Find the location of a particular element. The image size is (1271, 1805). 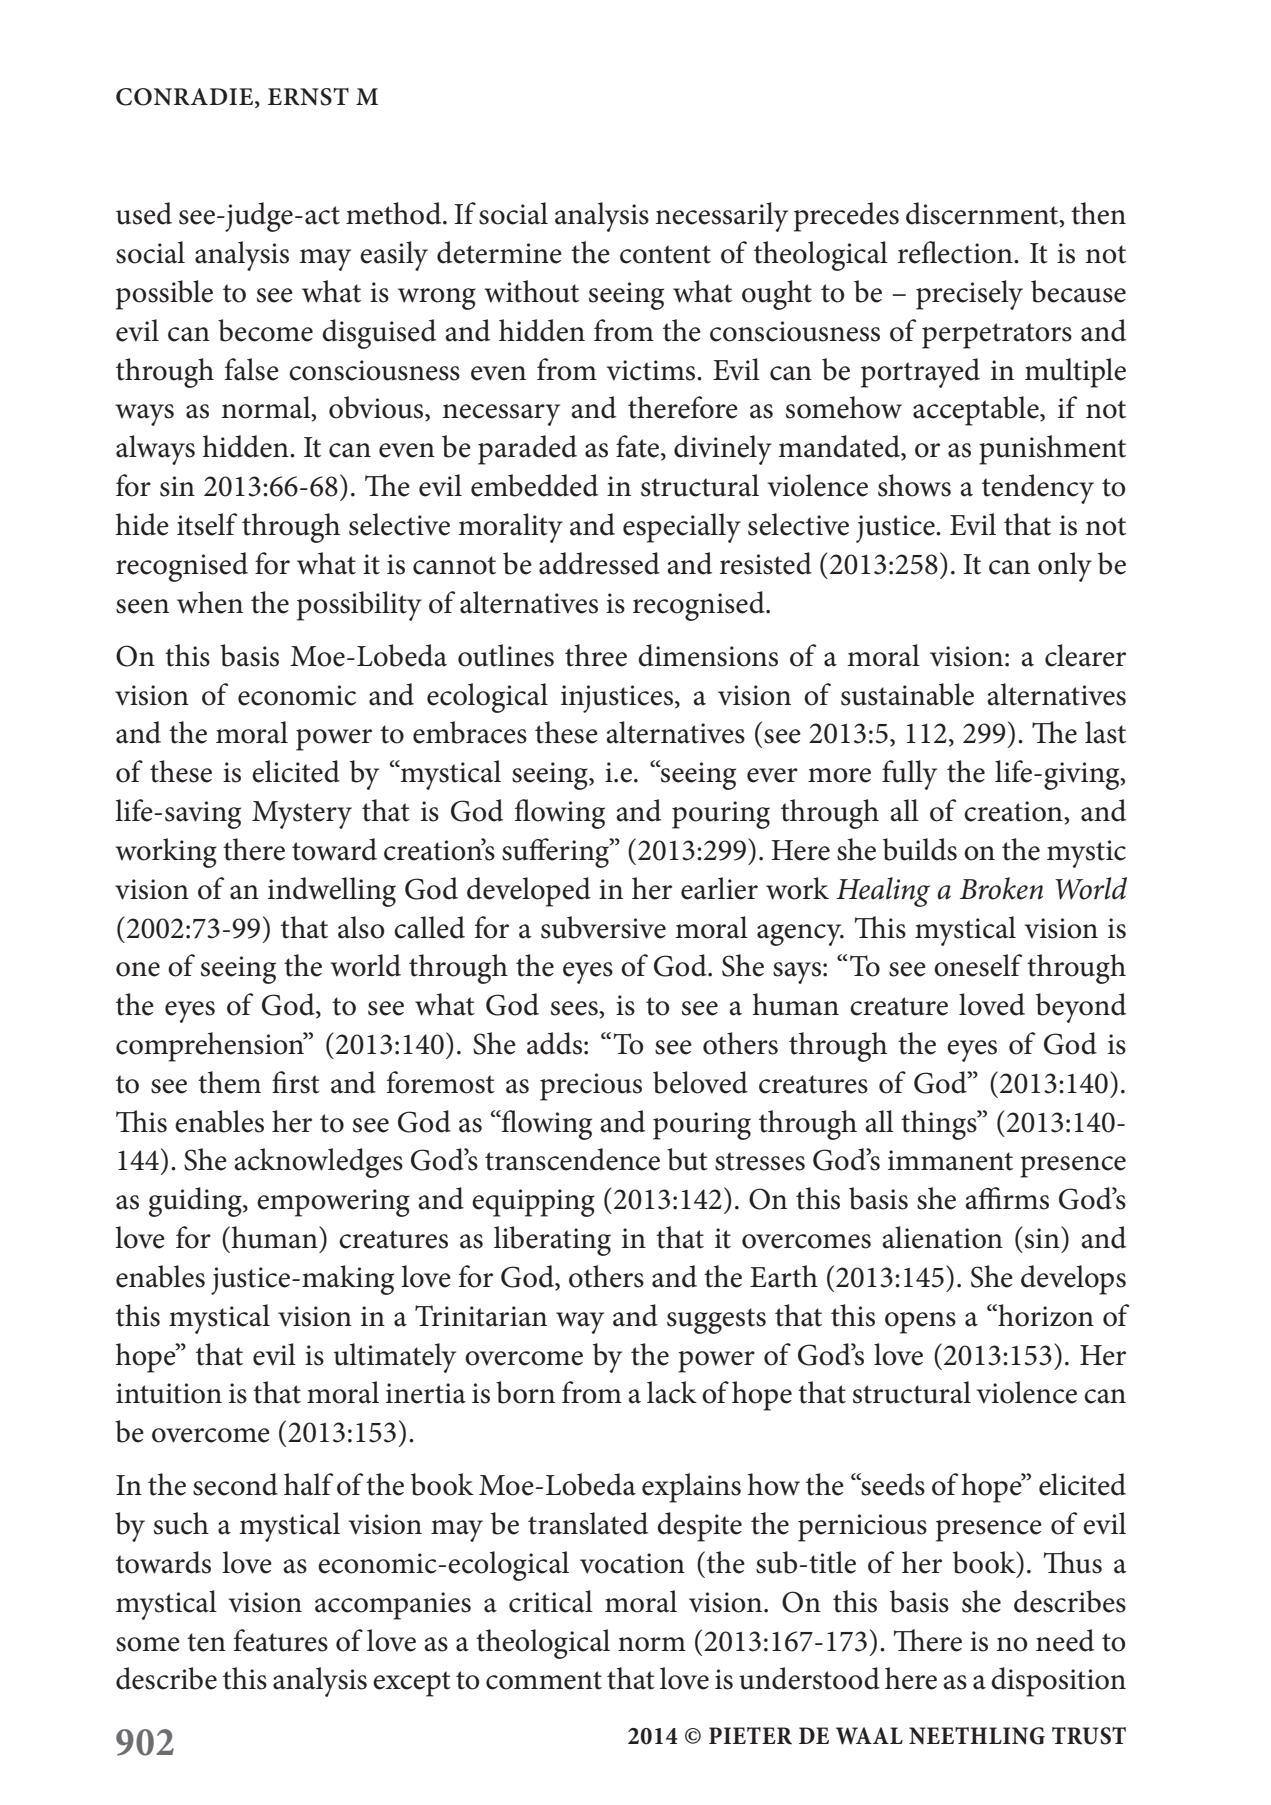

features is located at coordinates (281, 1640).
